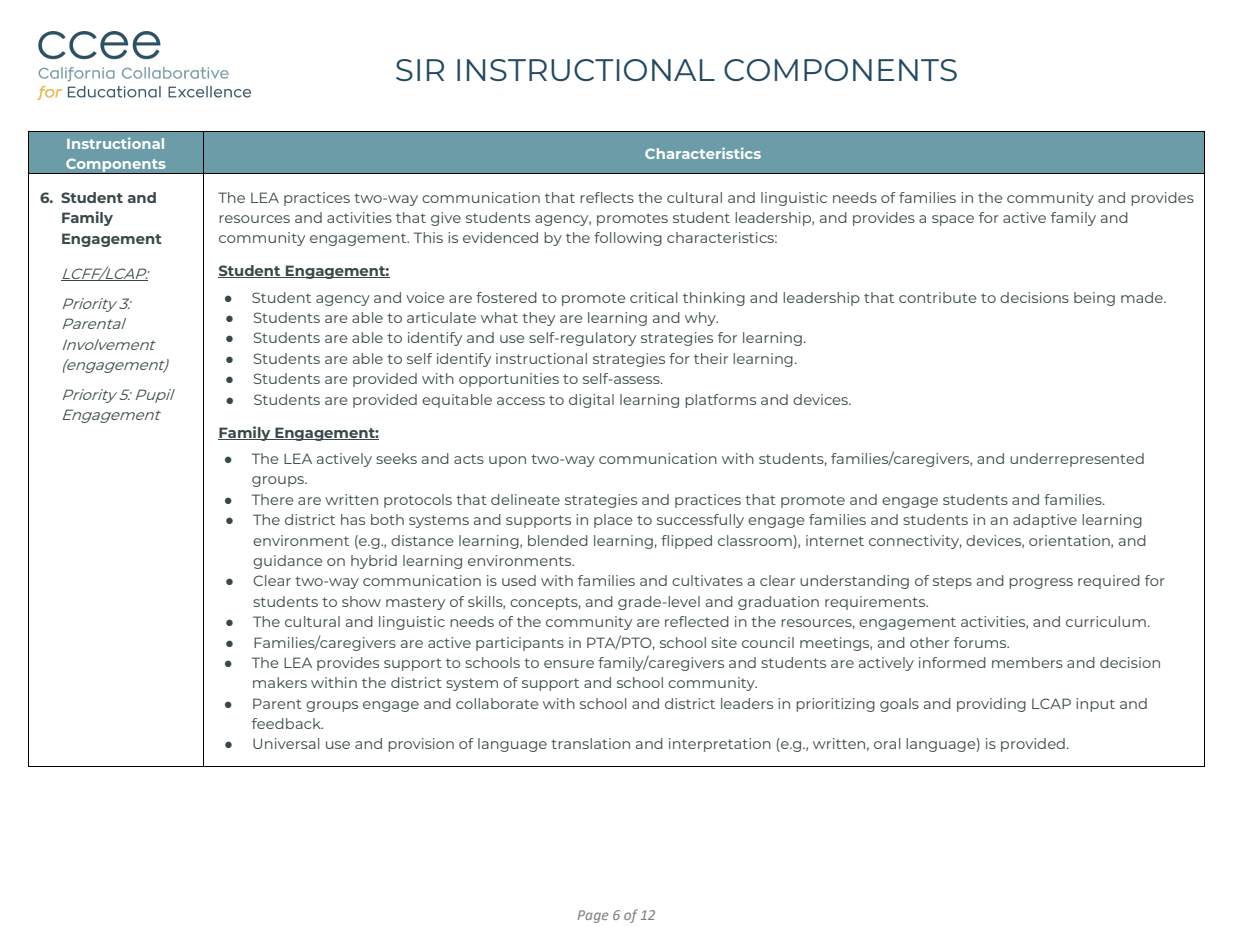 The height and width of the document is (952, 1233). Describe the element at coordinates (420, 70) in the document. I see `SIR` at that location.
